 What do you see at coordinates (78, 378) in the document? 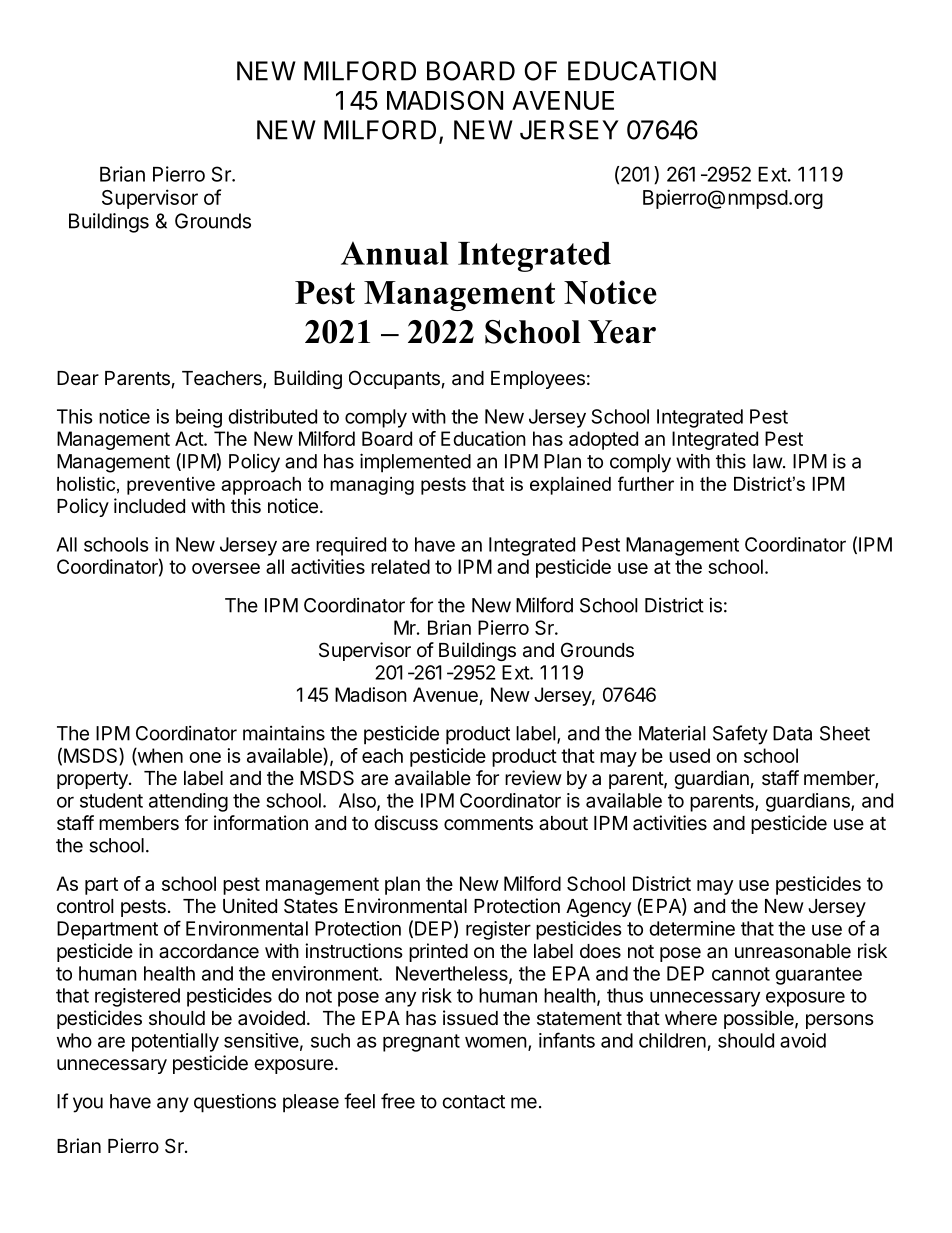
I see `Dear` at bounding box center [78, 378].
